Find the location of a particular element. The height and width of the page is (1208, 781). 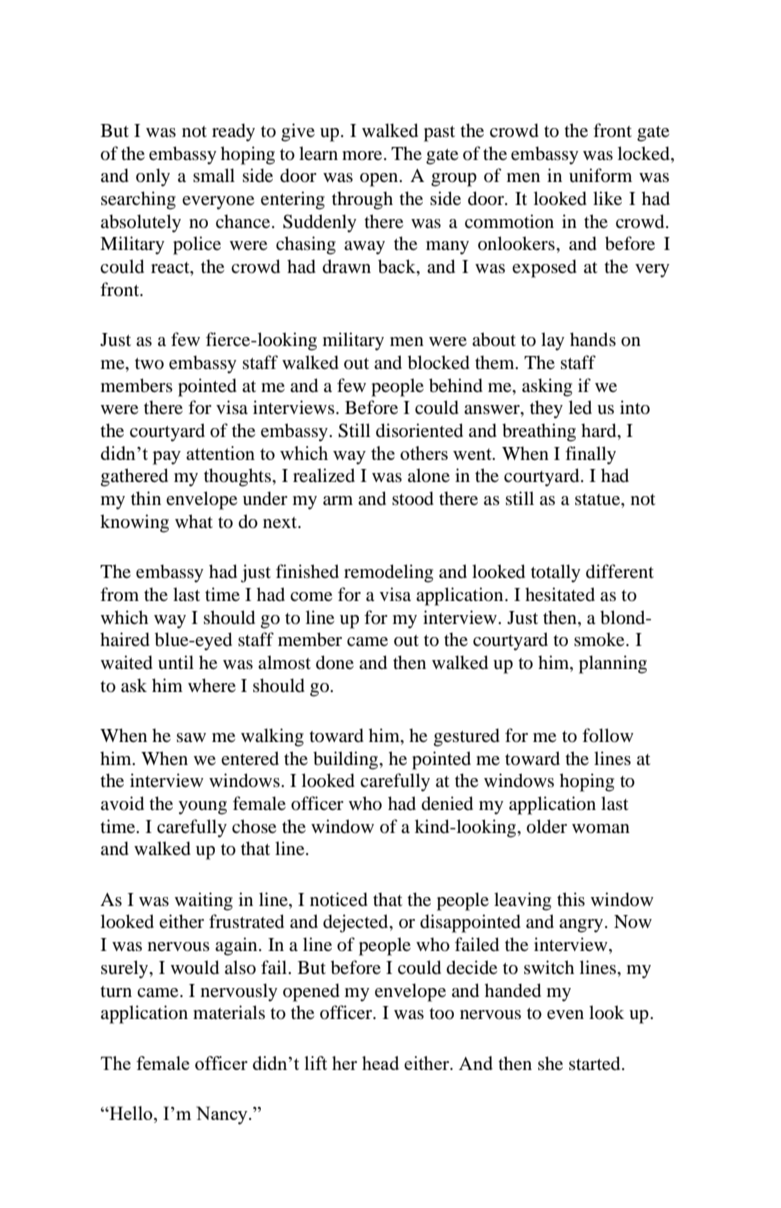

more is located at coordinates (363, 155).
